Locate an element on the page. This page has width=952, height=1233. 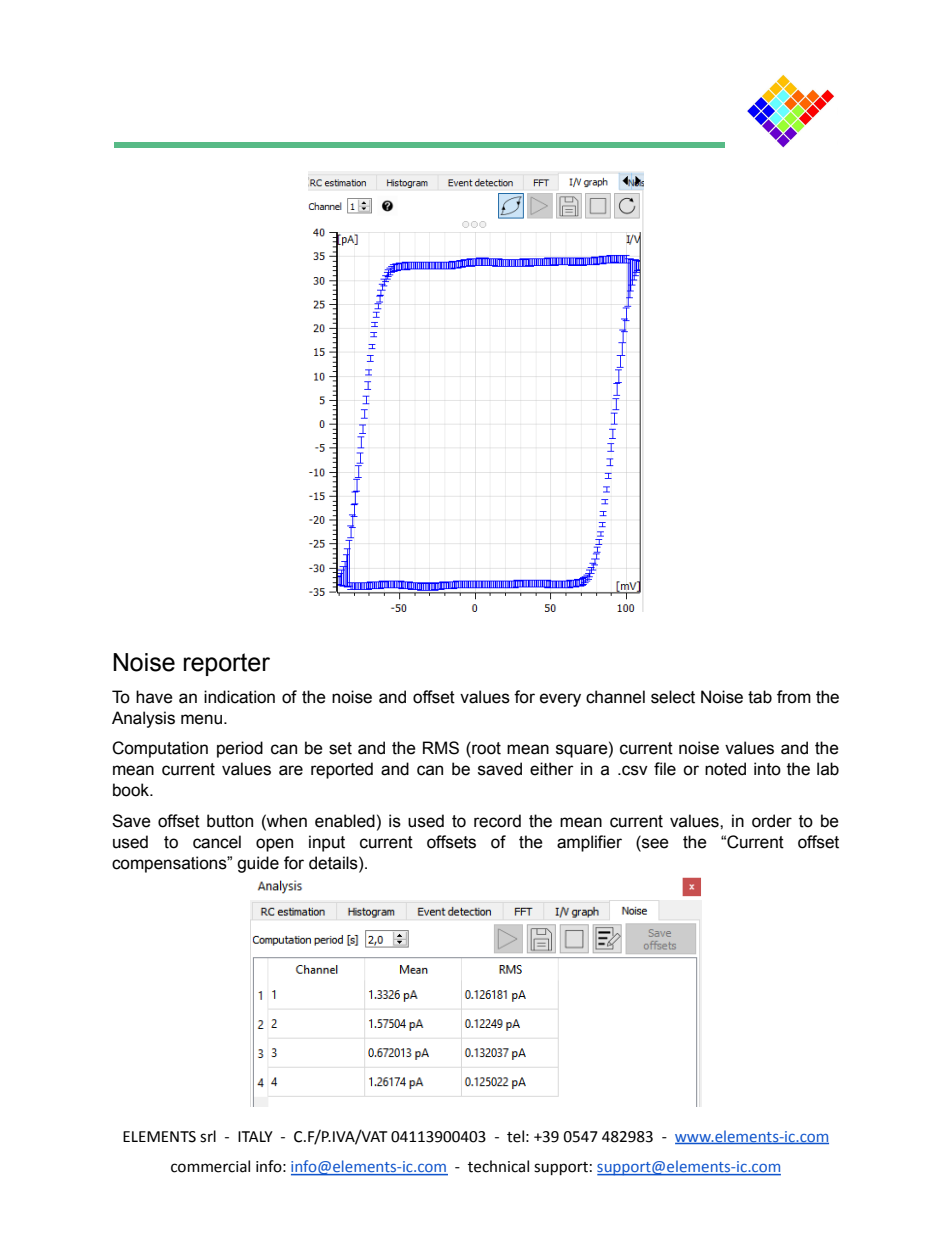
record is located at coordinates (497, 821).
